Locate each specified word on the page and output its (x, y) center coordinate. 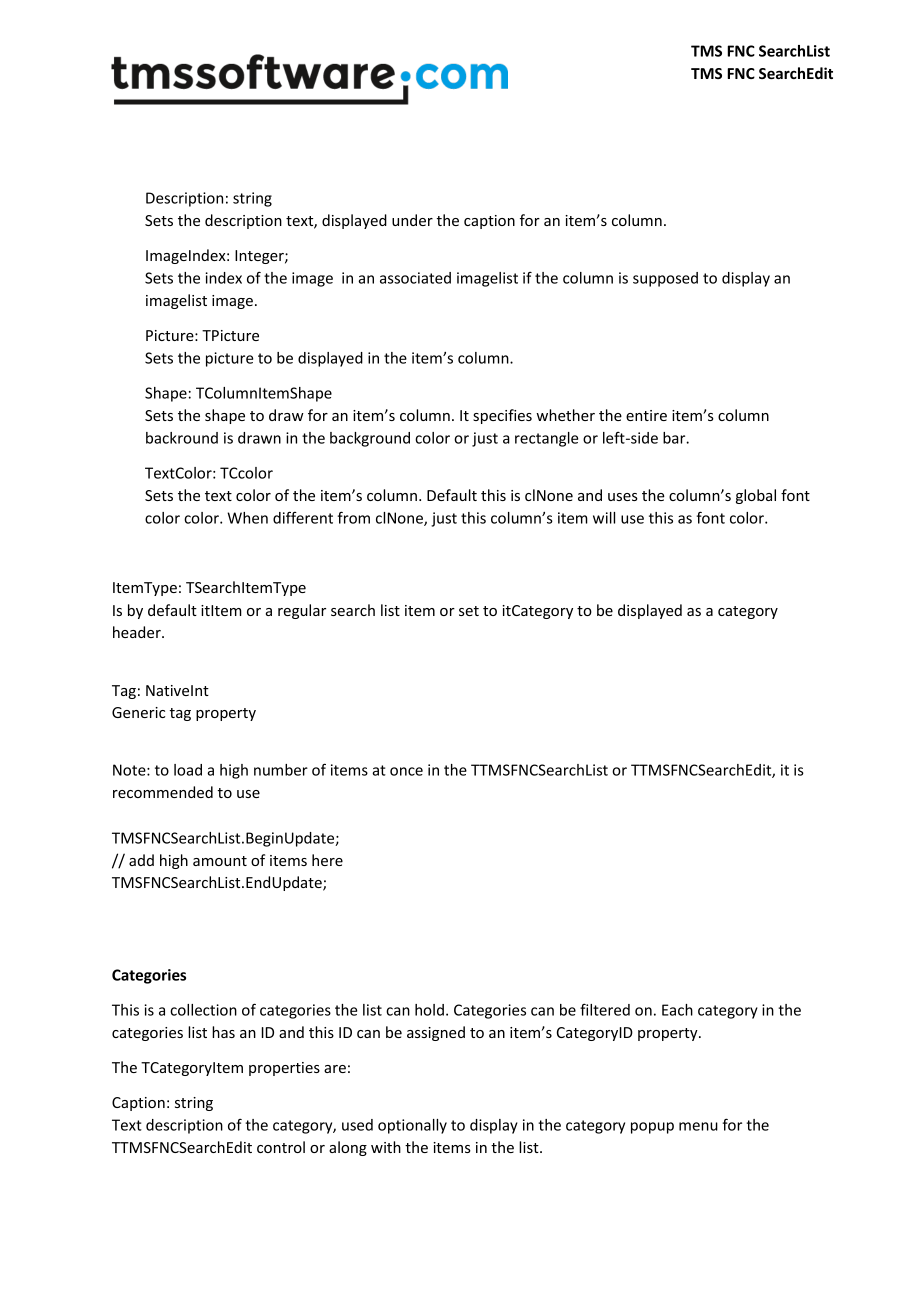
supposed (665, 279)
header (138, 632)
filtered (605, 1009)
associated (415, 278)
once (406, 771)
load (188, 770)
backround (182, 438)
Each (677, 1010)
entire (646, 415)
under (412, 220)
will (604, 518)
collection (203, 1010)
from (353, 517)
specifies (502, 416)
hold (429, 1010)
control (281, 1147)
